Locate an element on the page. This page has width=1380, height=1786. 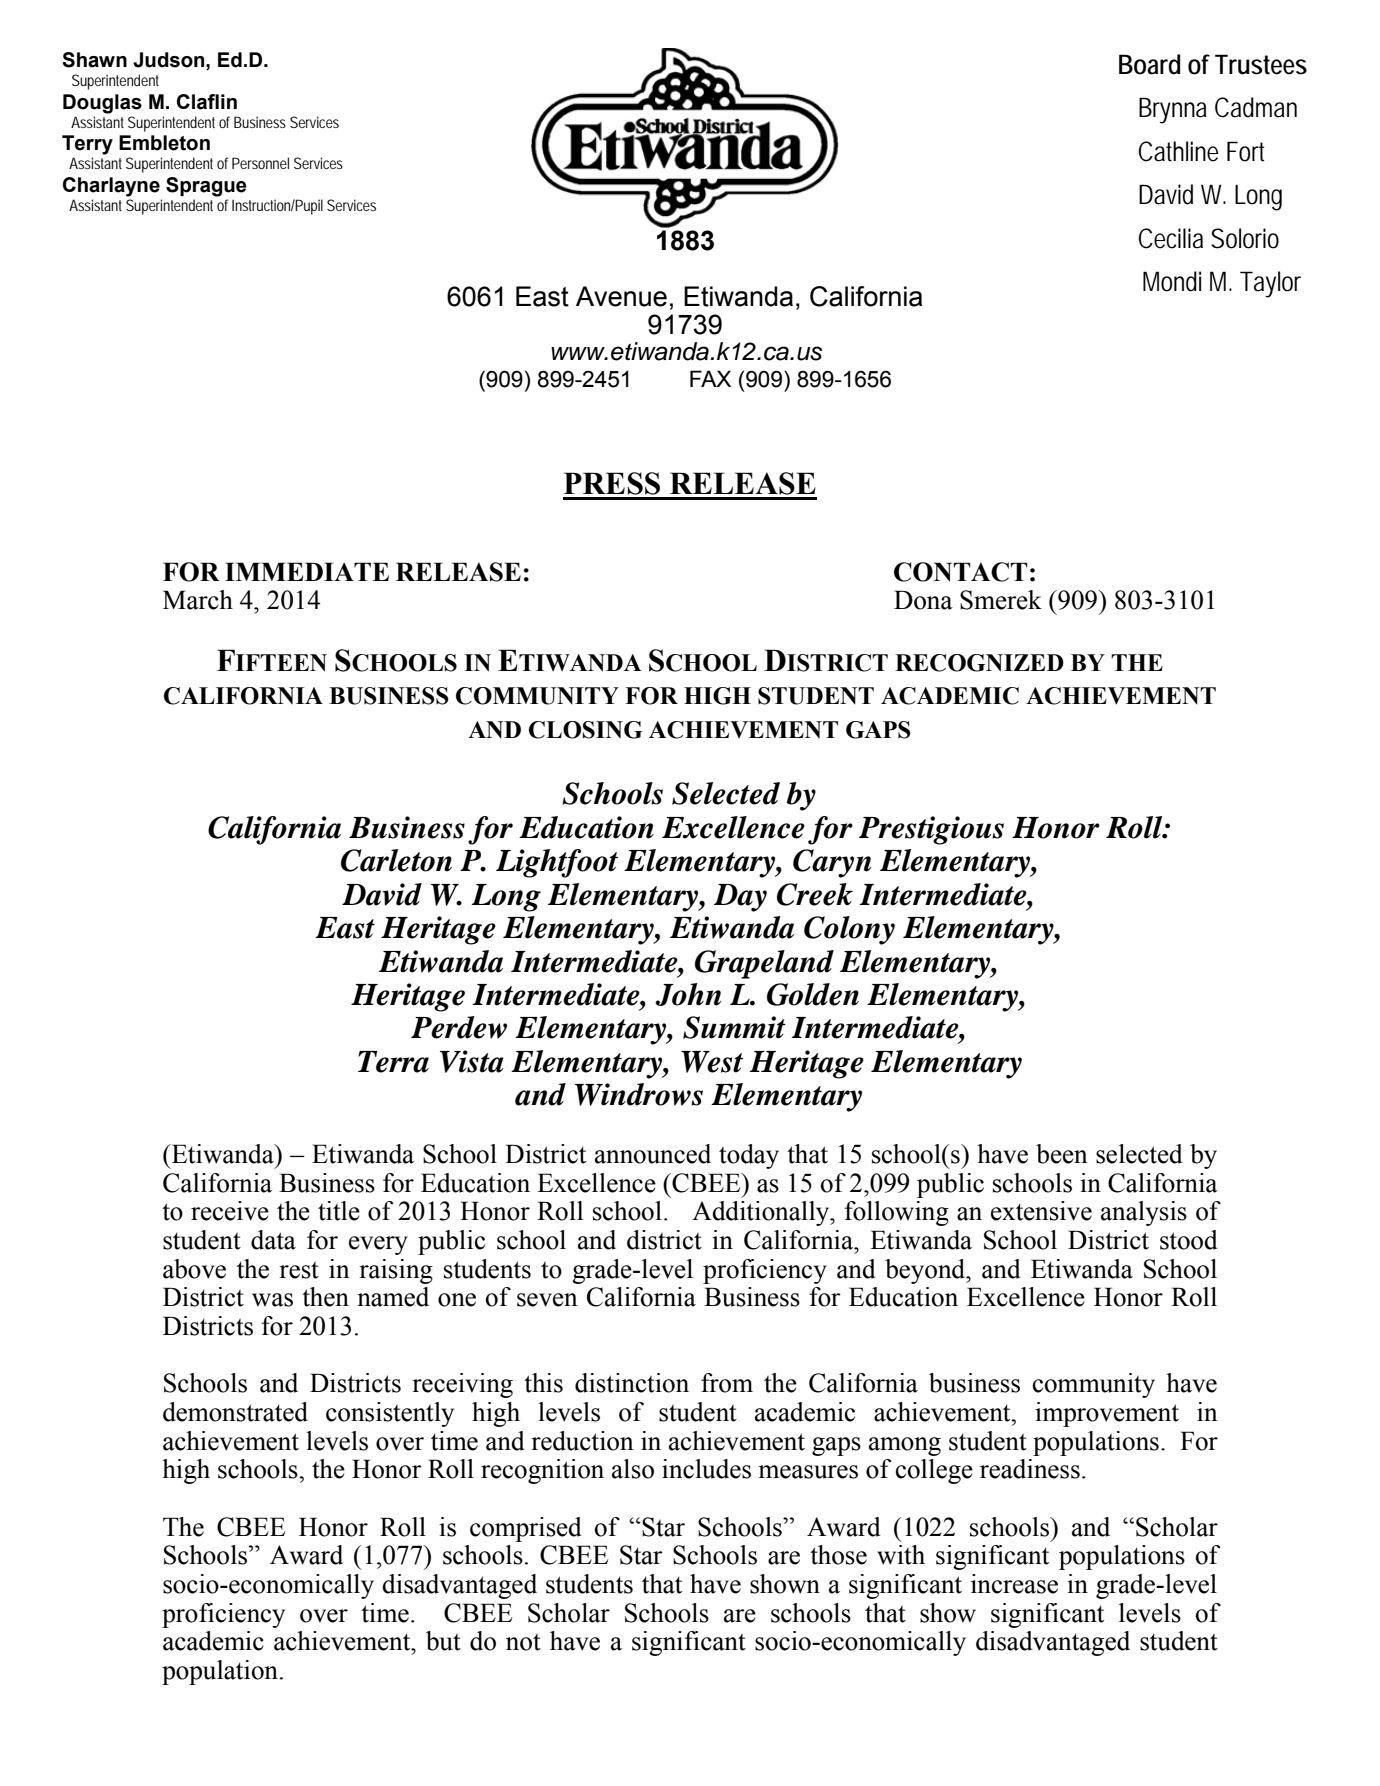
but is located at coordinates (443, 1641).
